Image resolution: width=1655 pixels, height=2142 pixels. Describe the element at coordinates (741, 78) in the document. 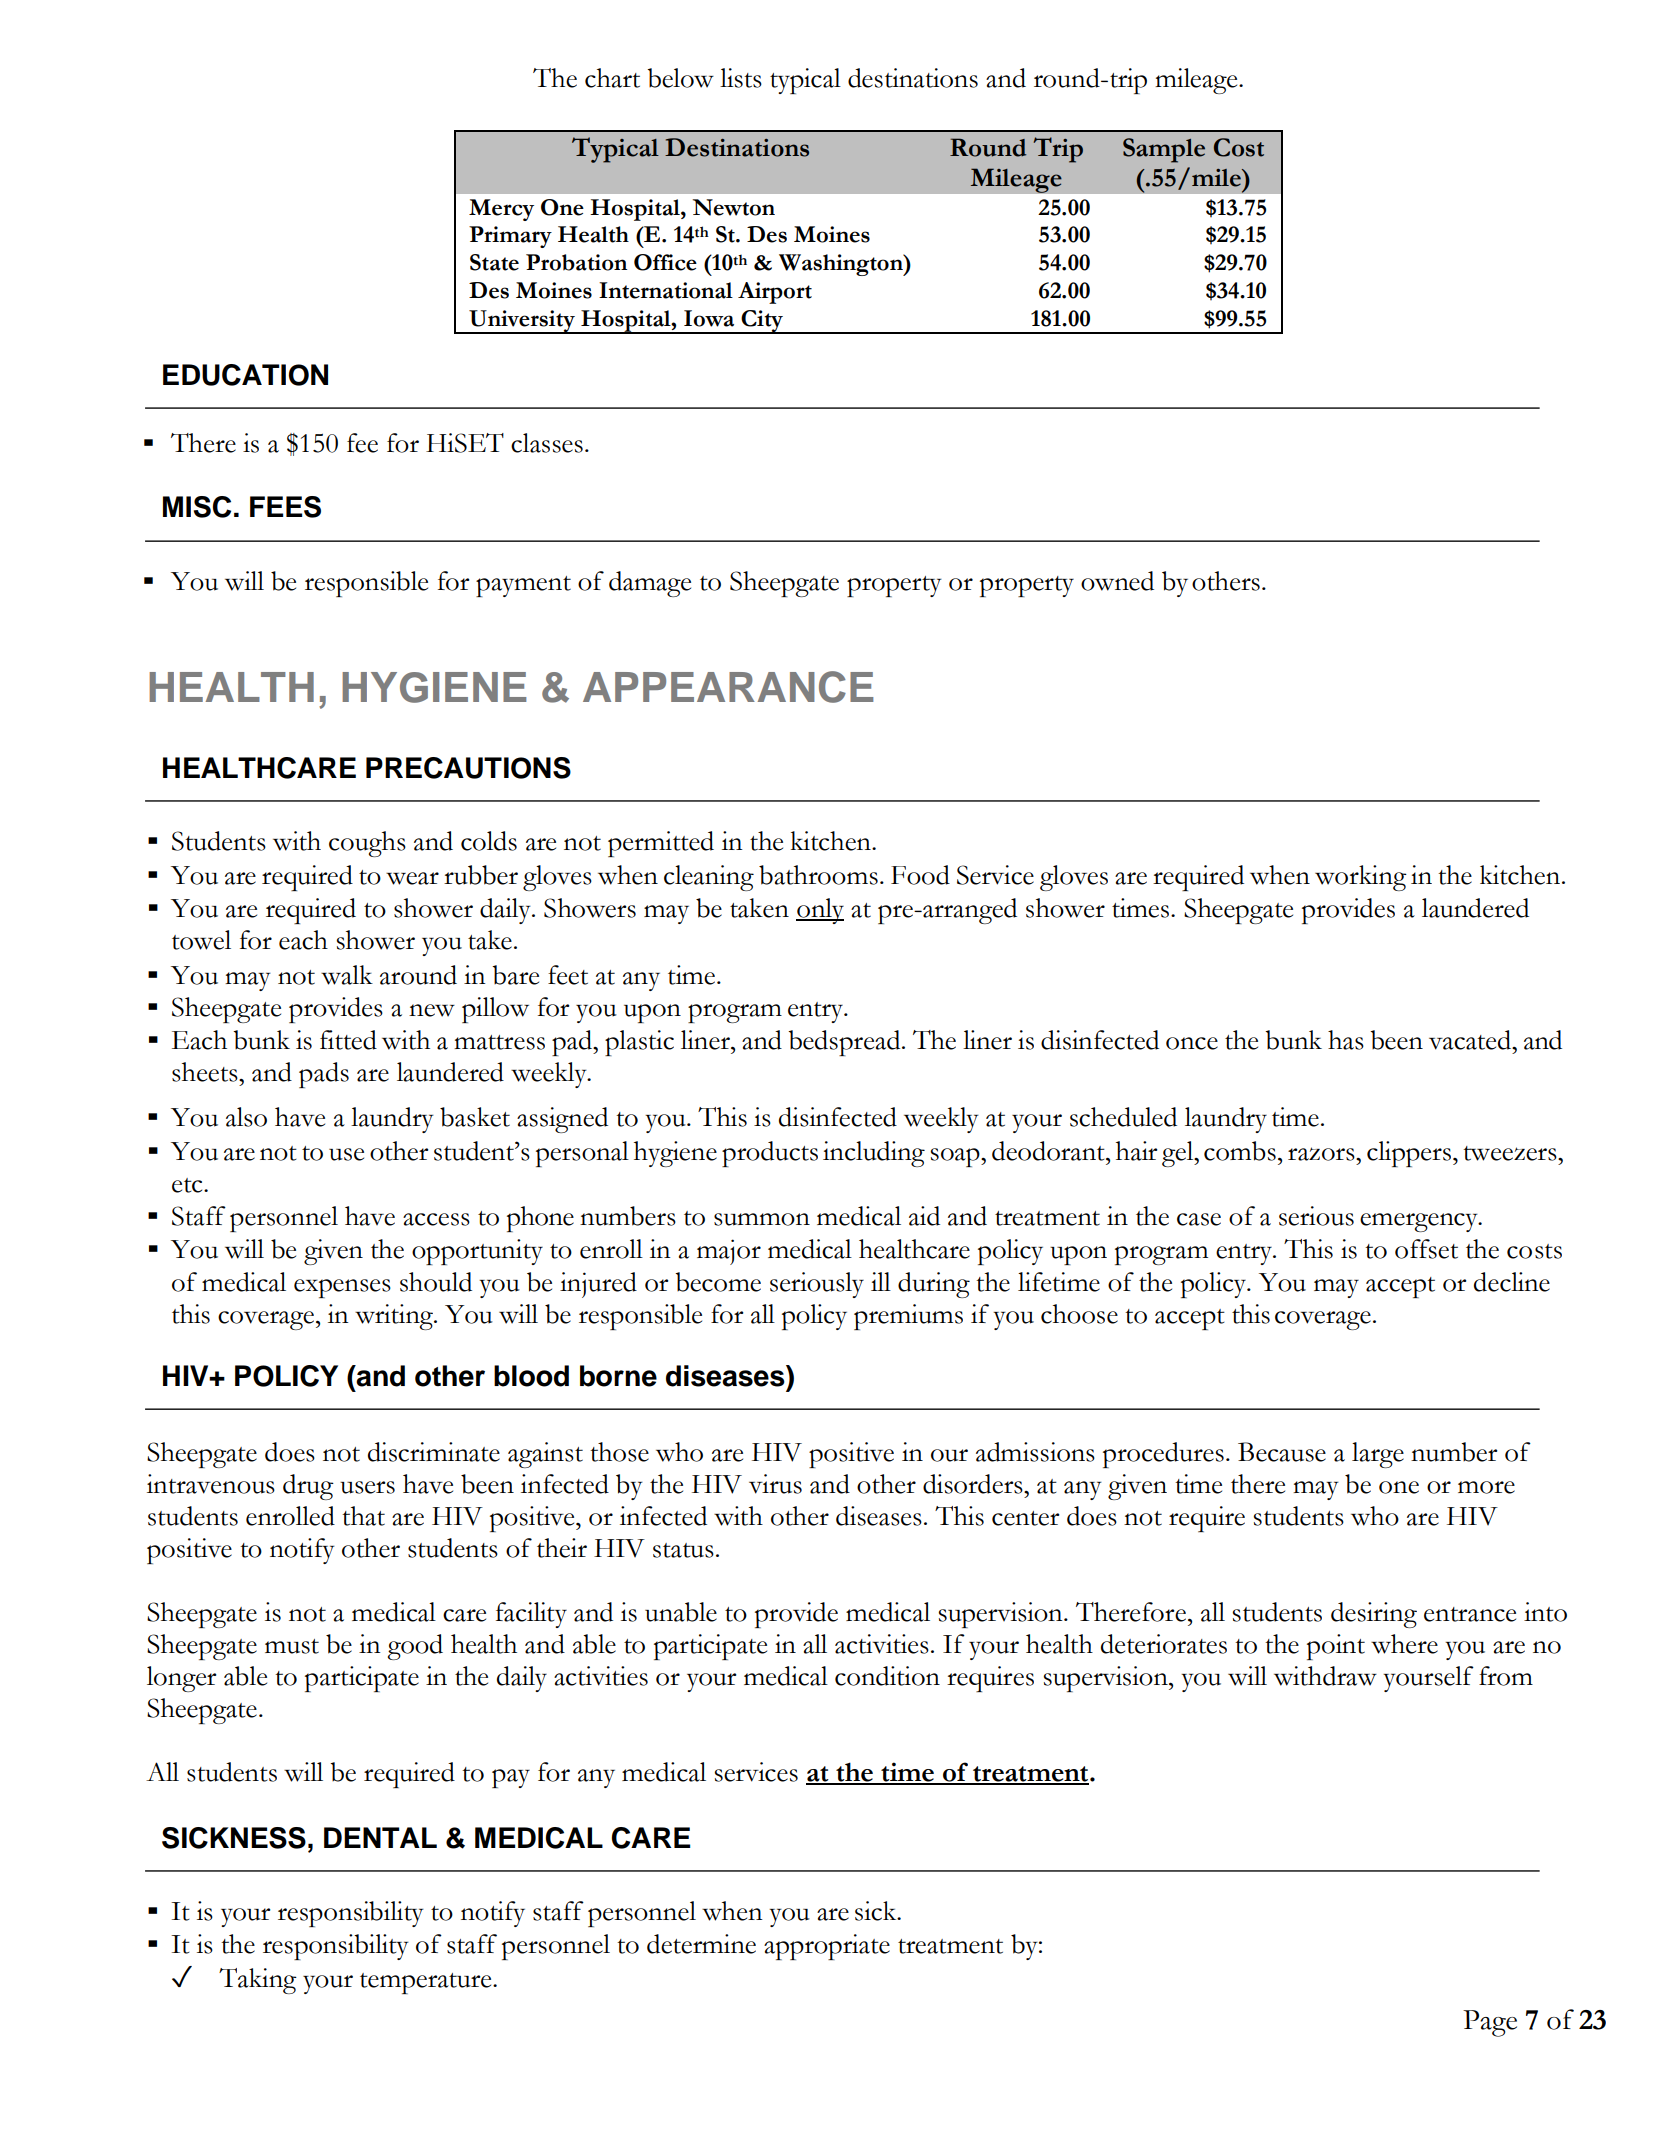

I see `lists` at that location.
